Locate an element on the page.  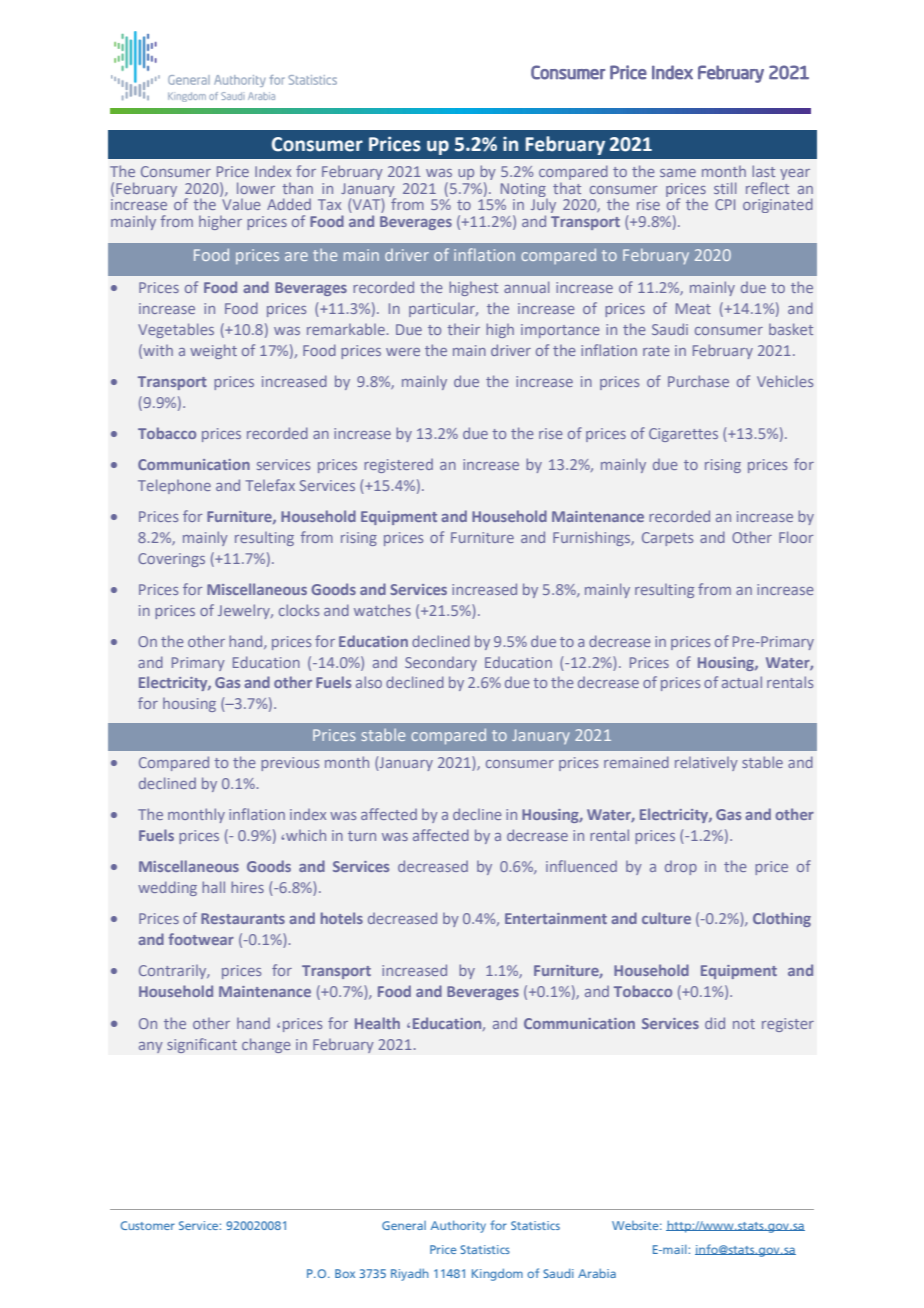
significant is located at coordinates (202, 1045).
